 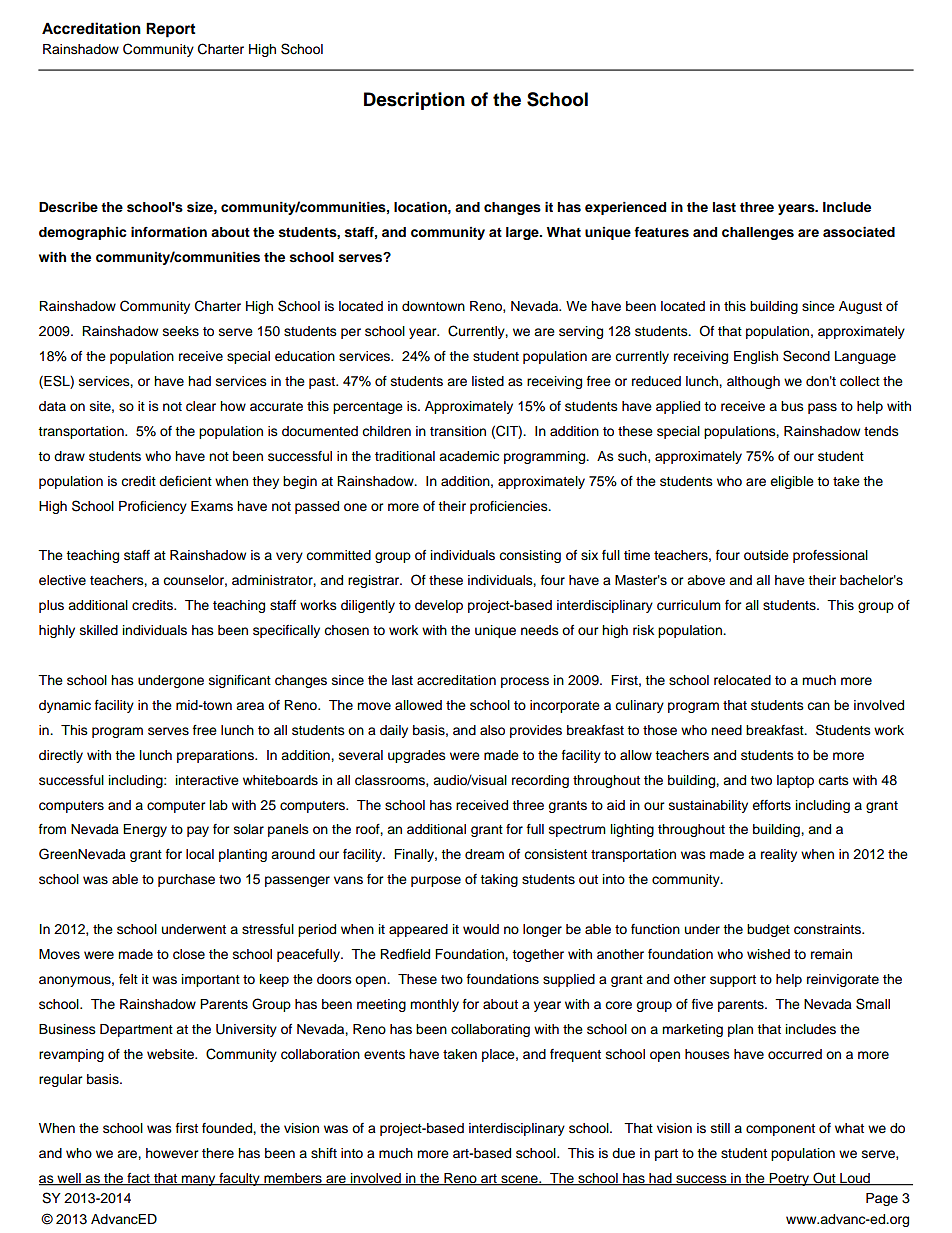 I want to click on develop, so click(x=439, y=606).
